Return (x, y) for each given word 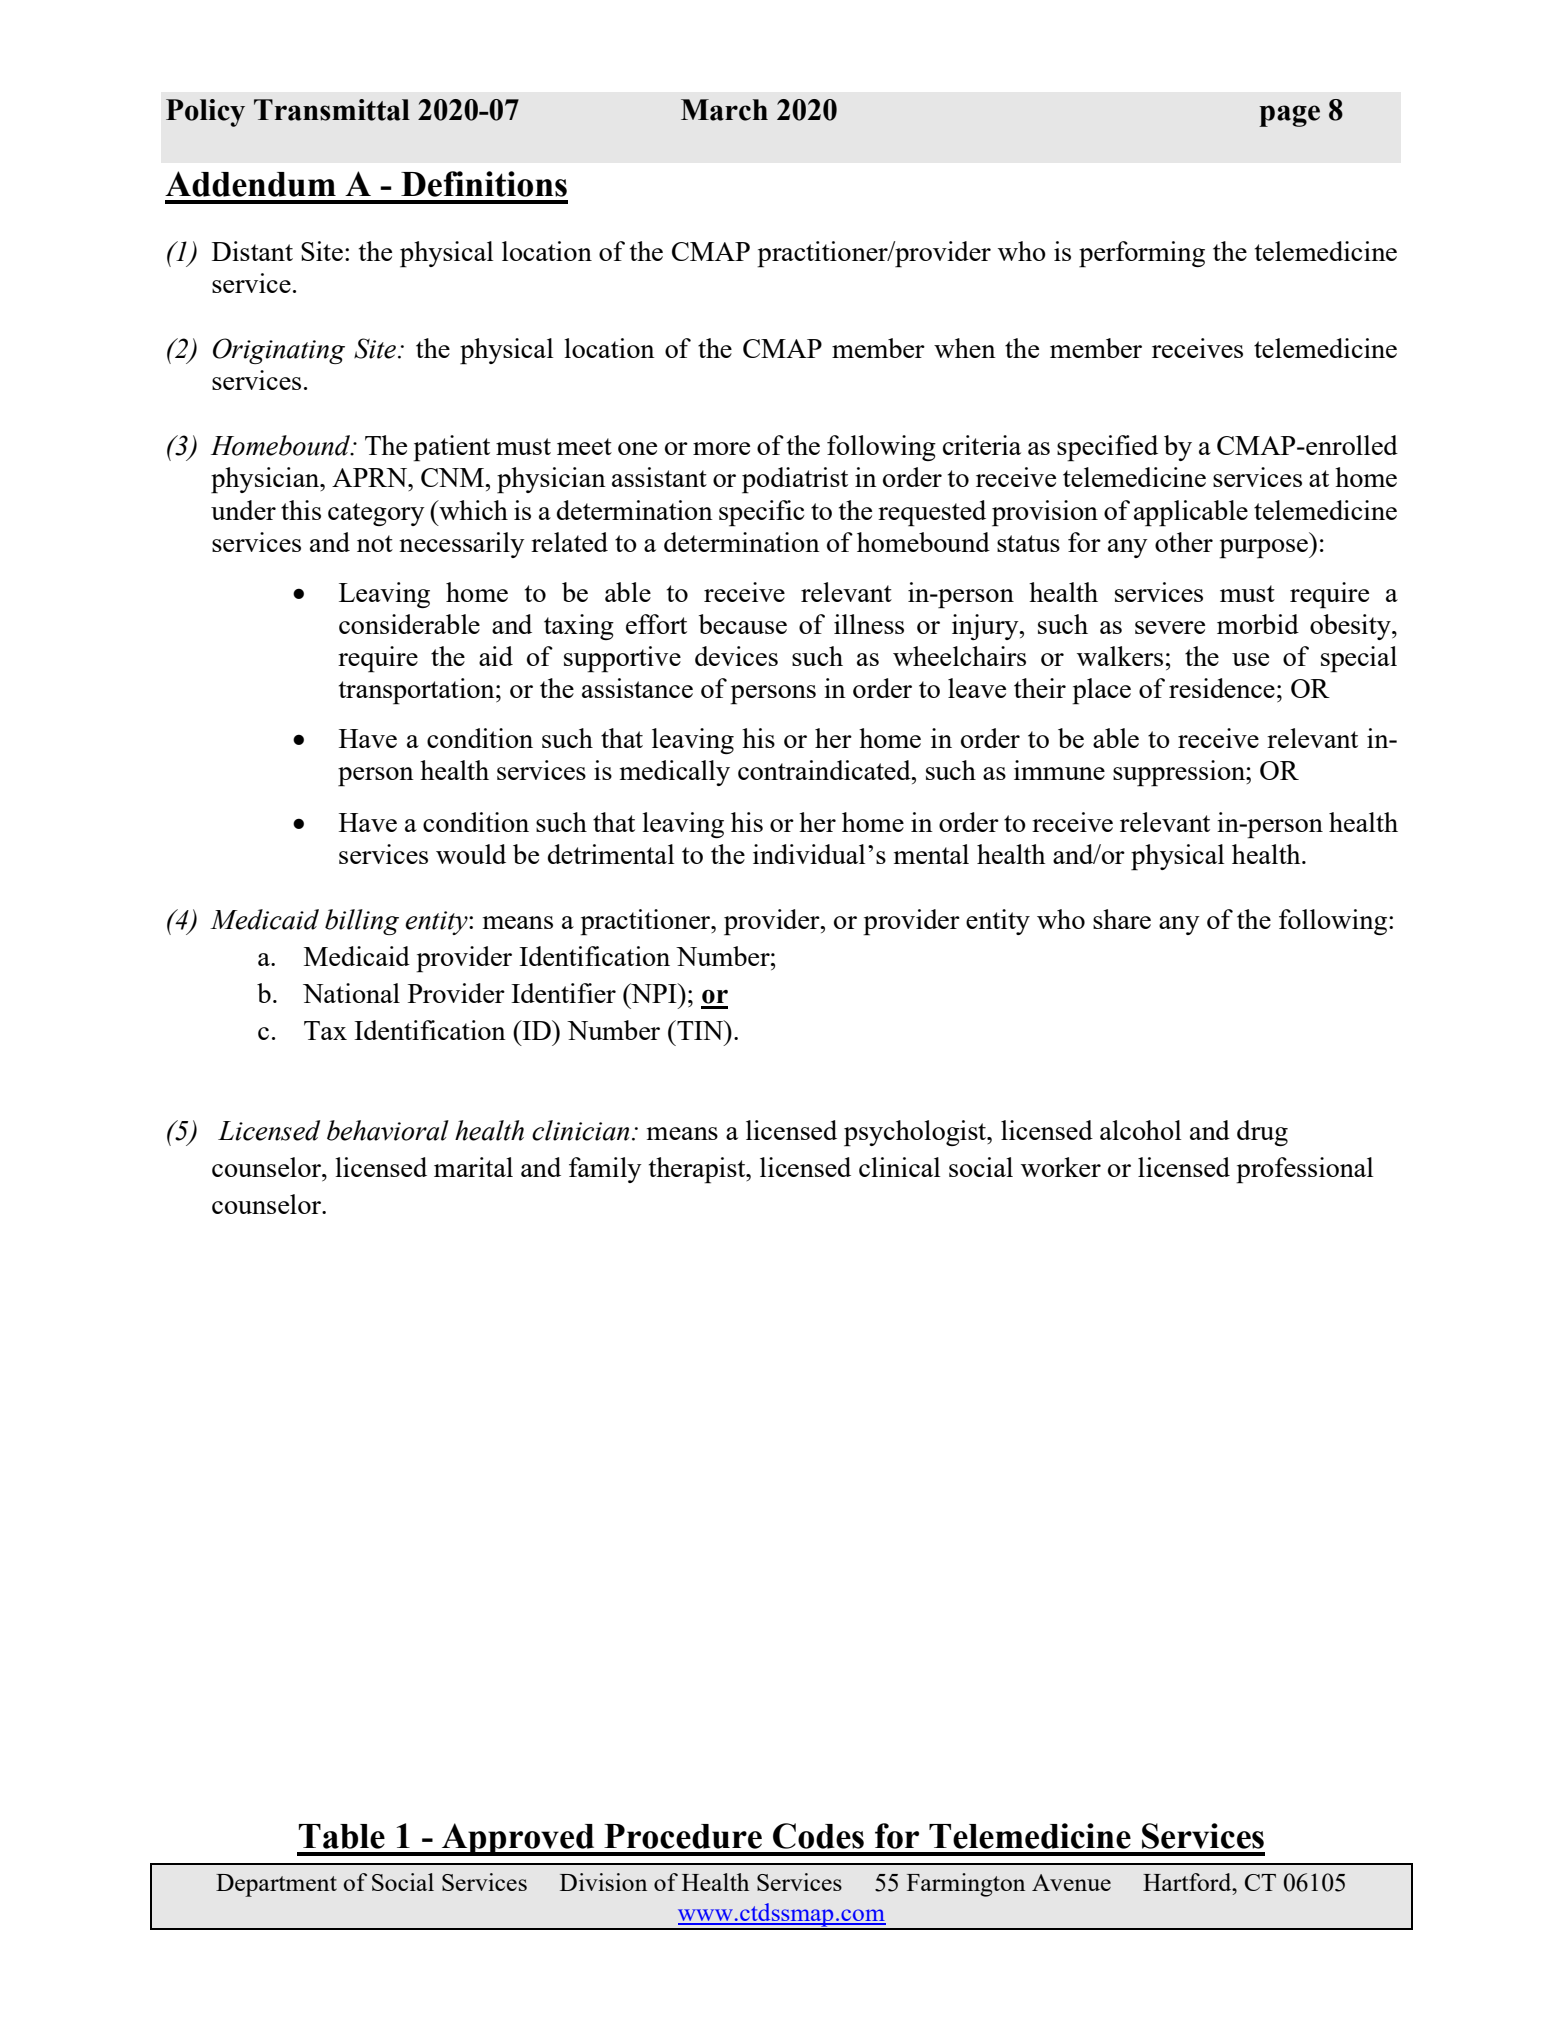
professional (1304, 1170)
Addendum (250, 184)
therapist (698, 1170)
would (471, 854)
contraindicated (825, 770)
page (1289, 116)
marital (473, 1167)
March (724, 110)
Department (276, 1885)
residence (1222, 688)
